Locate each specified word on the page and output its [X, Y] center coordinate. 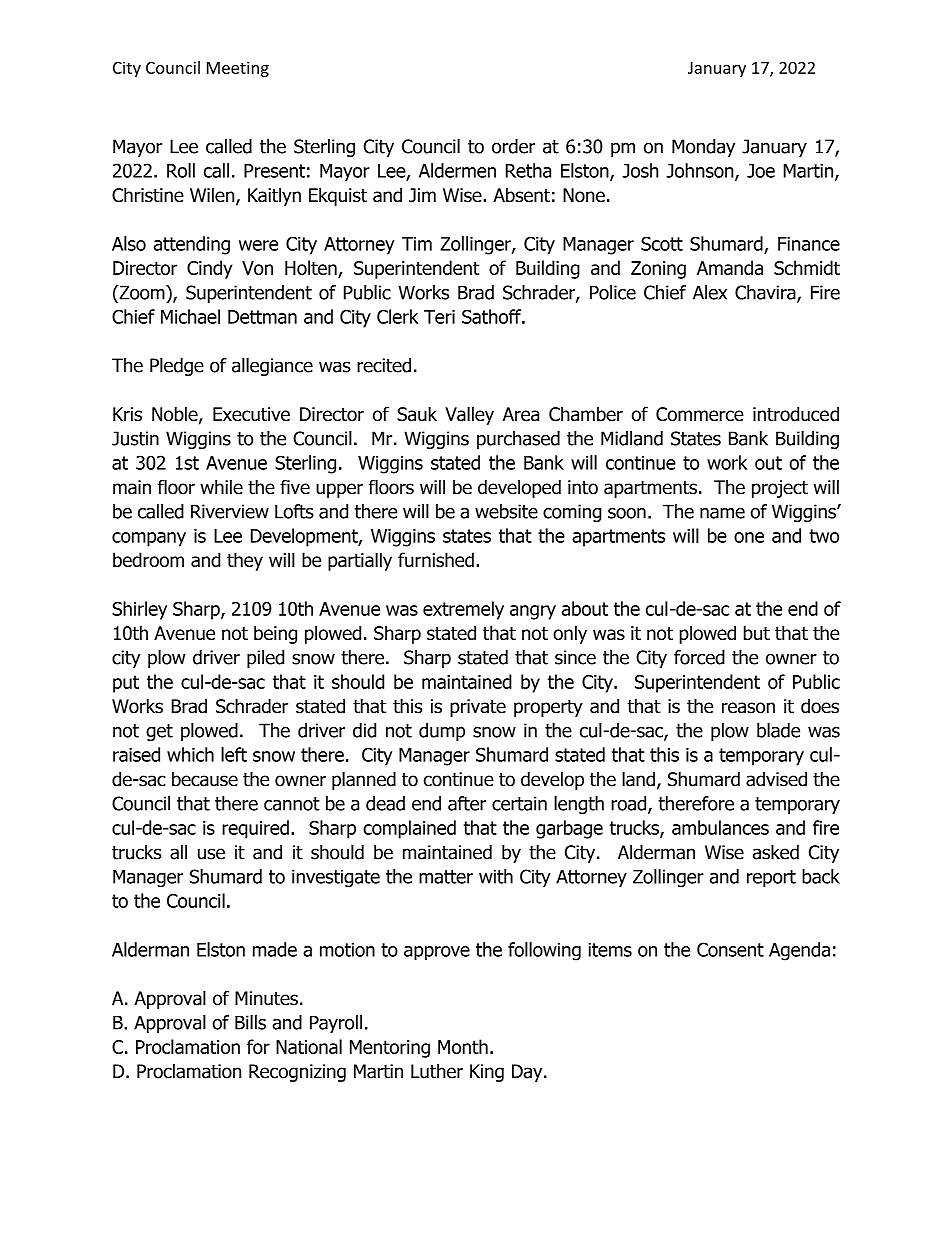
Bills [250, 1022]
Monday [703, 148]
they [245, 561]
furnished [436, 559]
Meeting [238, 69]
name [722, 513]
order [513, 146]
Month [463, 1046]
